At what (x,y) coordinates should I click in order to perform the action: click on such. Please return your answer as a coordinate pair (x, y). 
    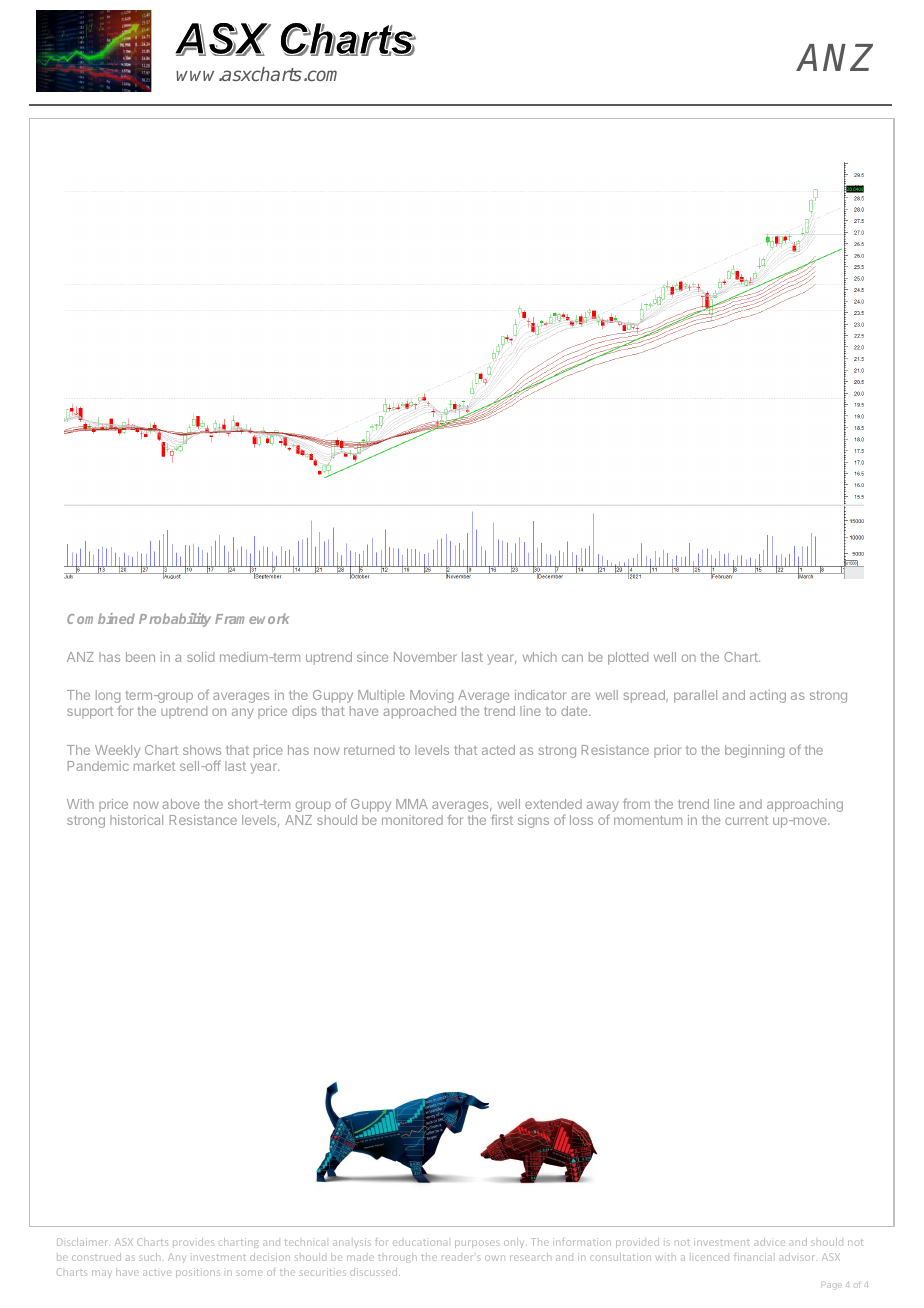
    Looking at the image, I should click on (149, 1257).
